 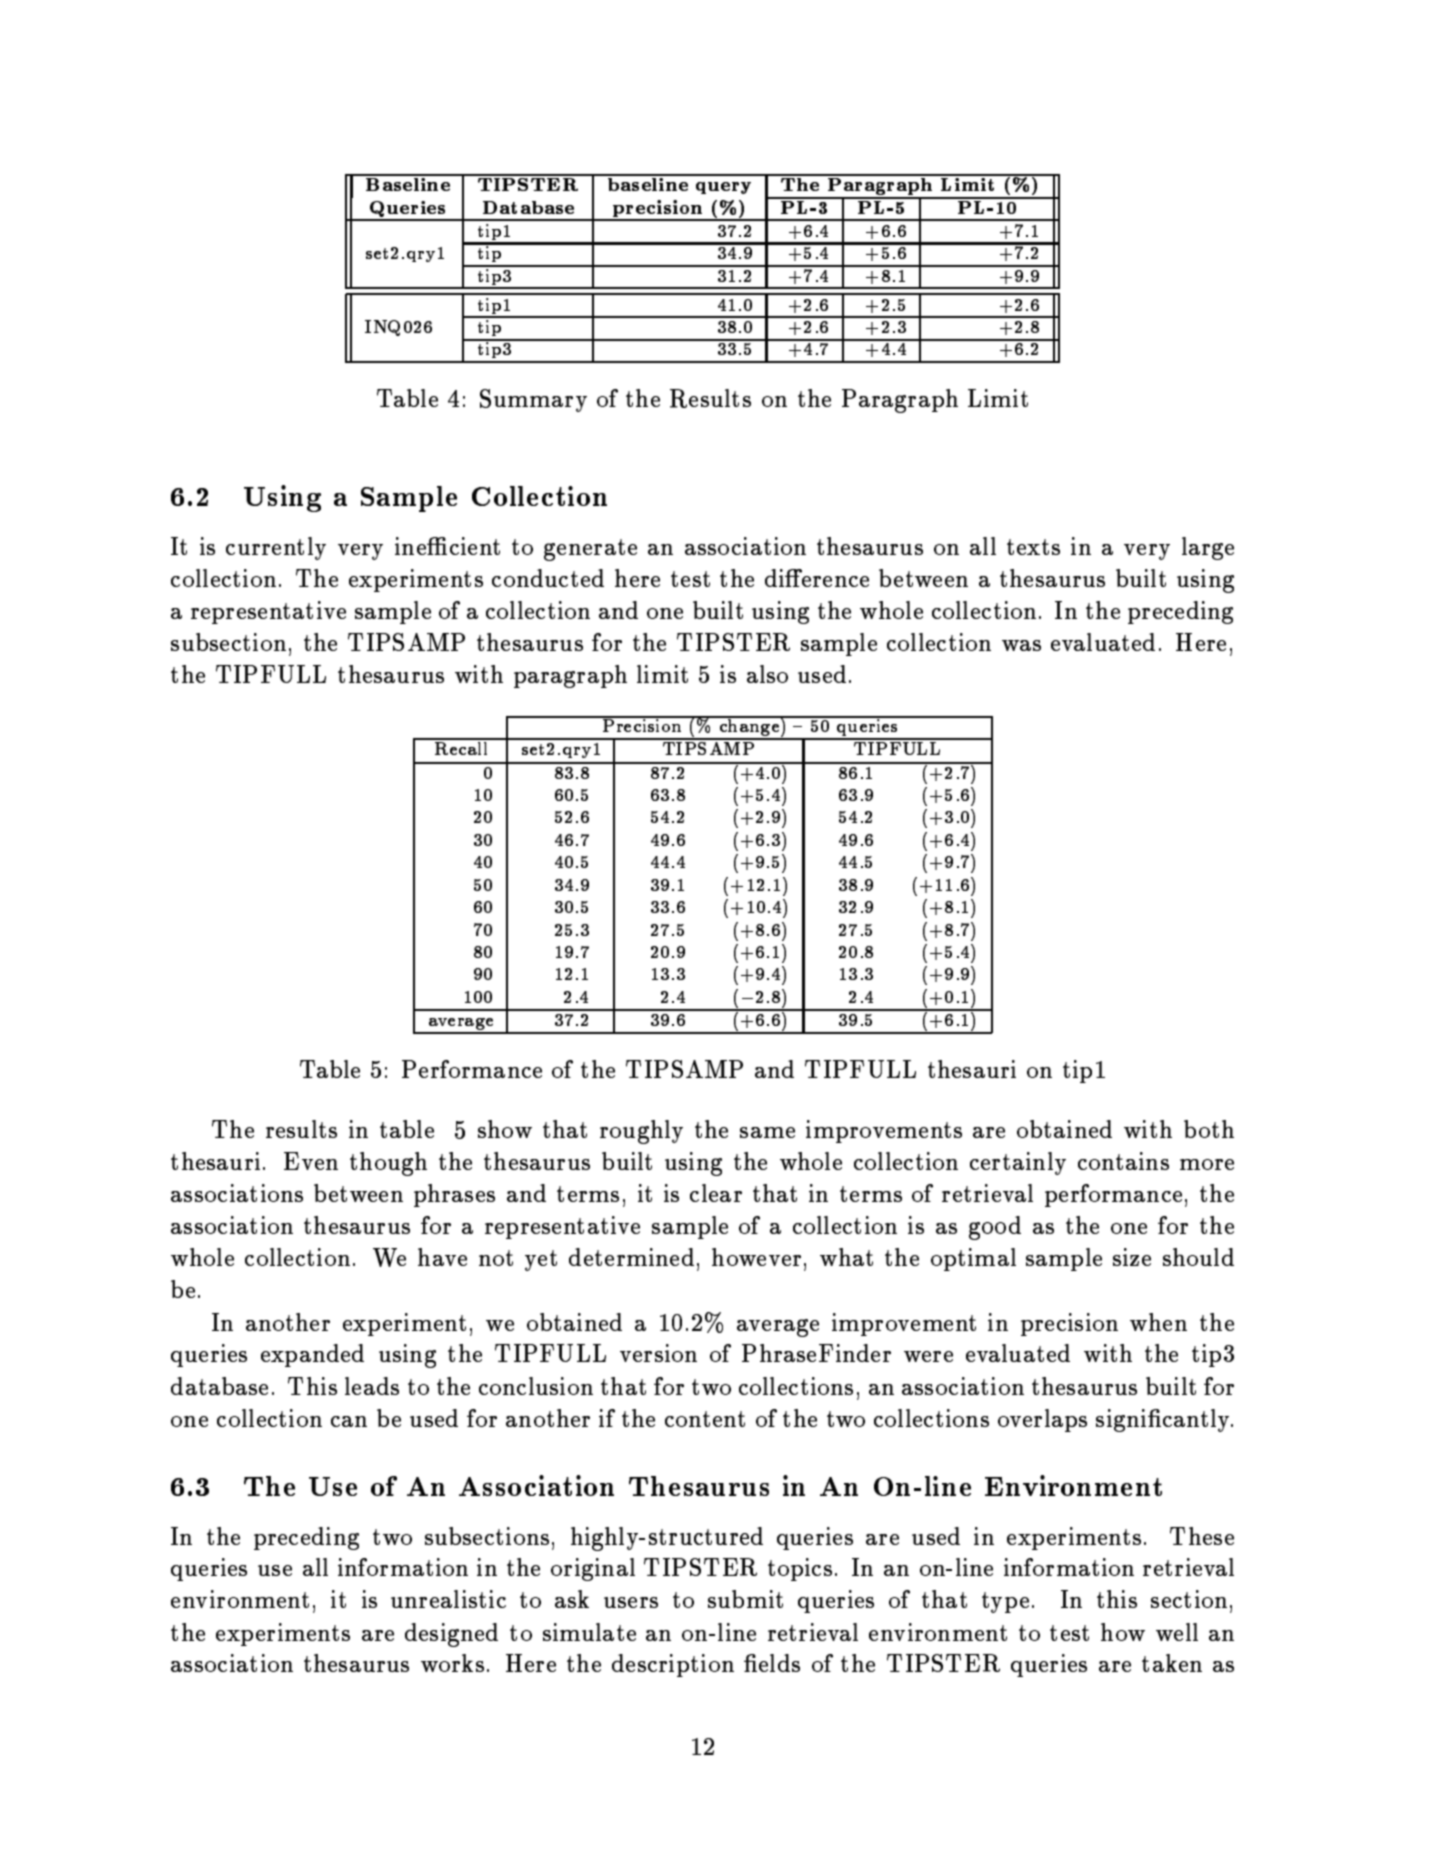 What do you see at coordinates (1123, 1161) in the document?
I see `contains` at bounding box center [1123, 1161].
